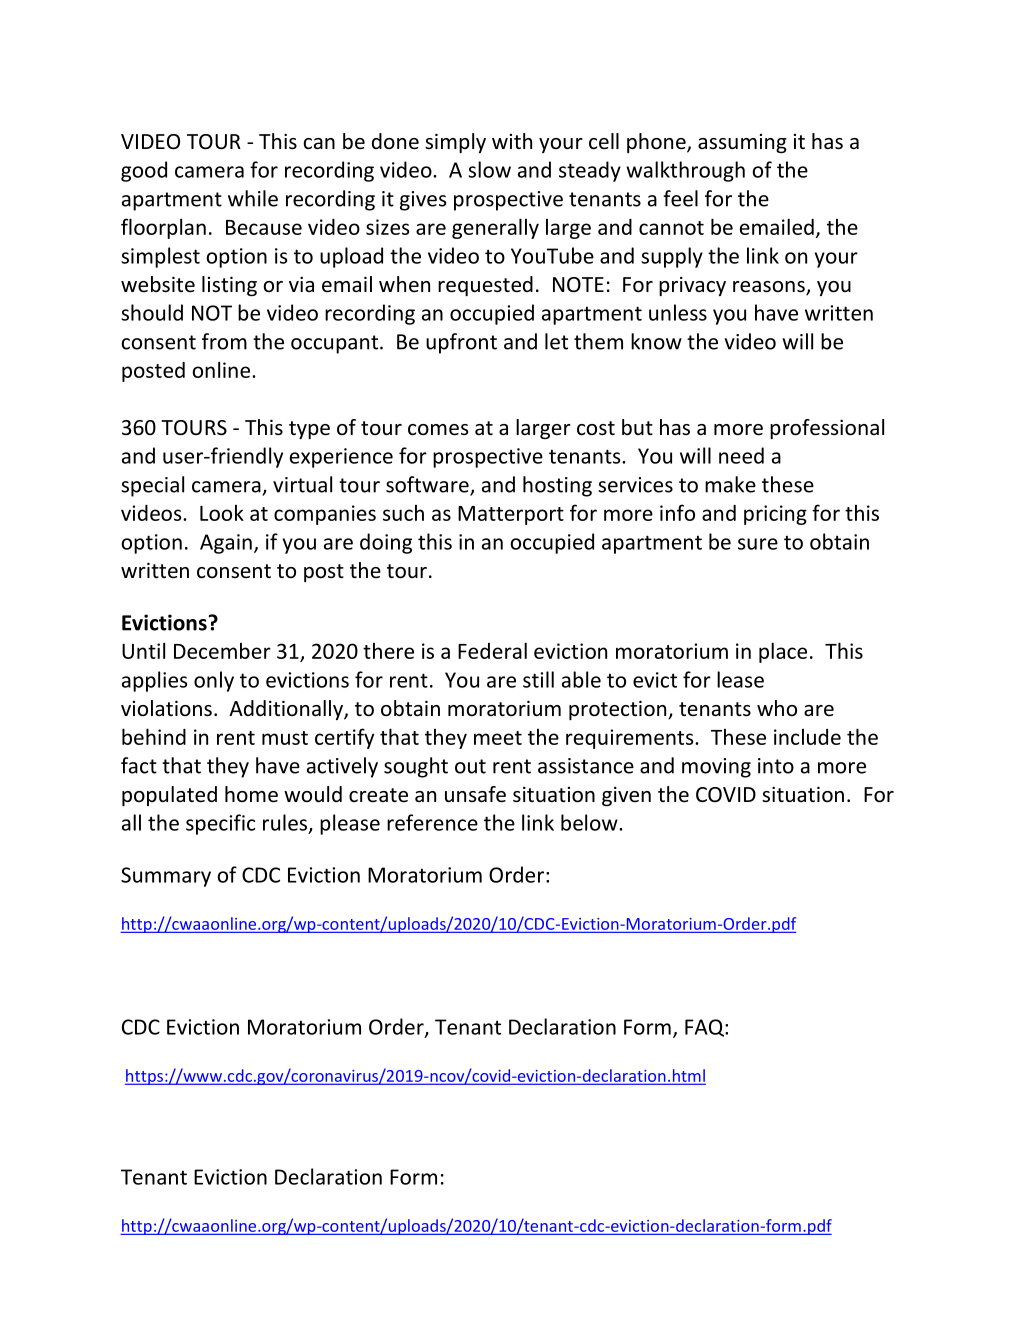 This image has width=1025, height=1326. Describe the element at coordinates (432, 822) in the image. I see `reference` at that location.
